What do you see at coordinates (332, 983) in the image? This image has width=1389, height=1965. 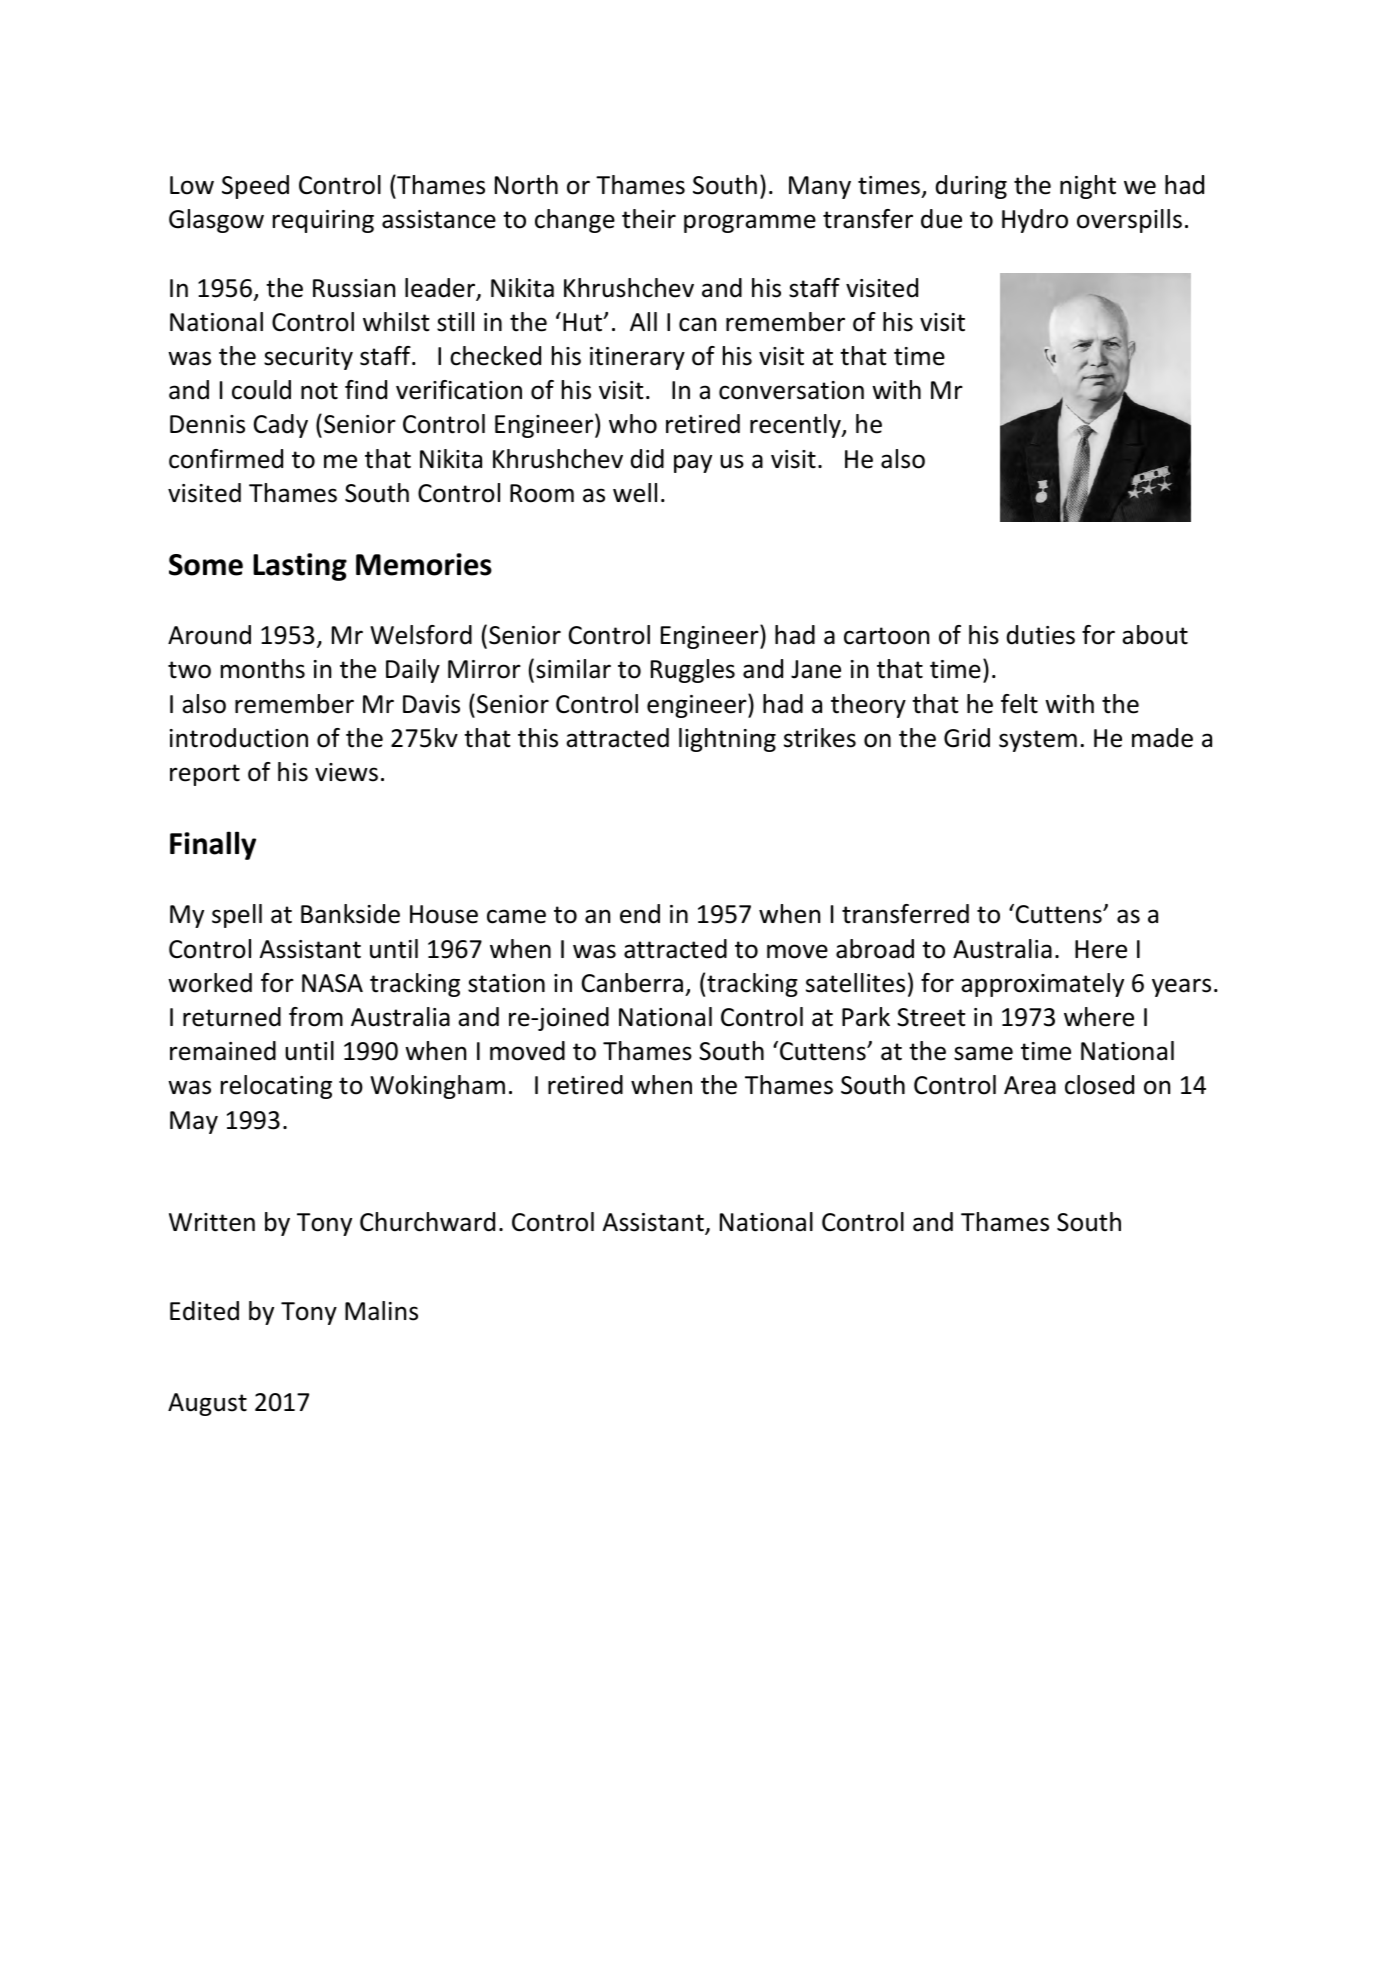 I see `NASA` at bounding box center [332, 983].
